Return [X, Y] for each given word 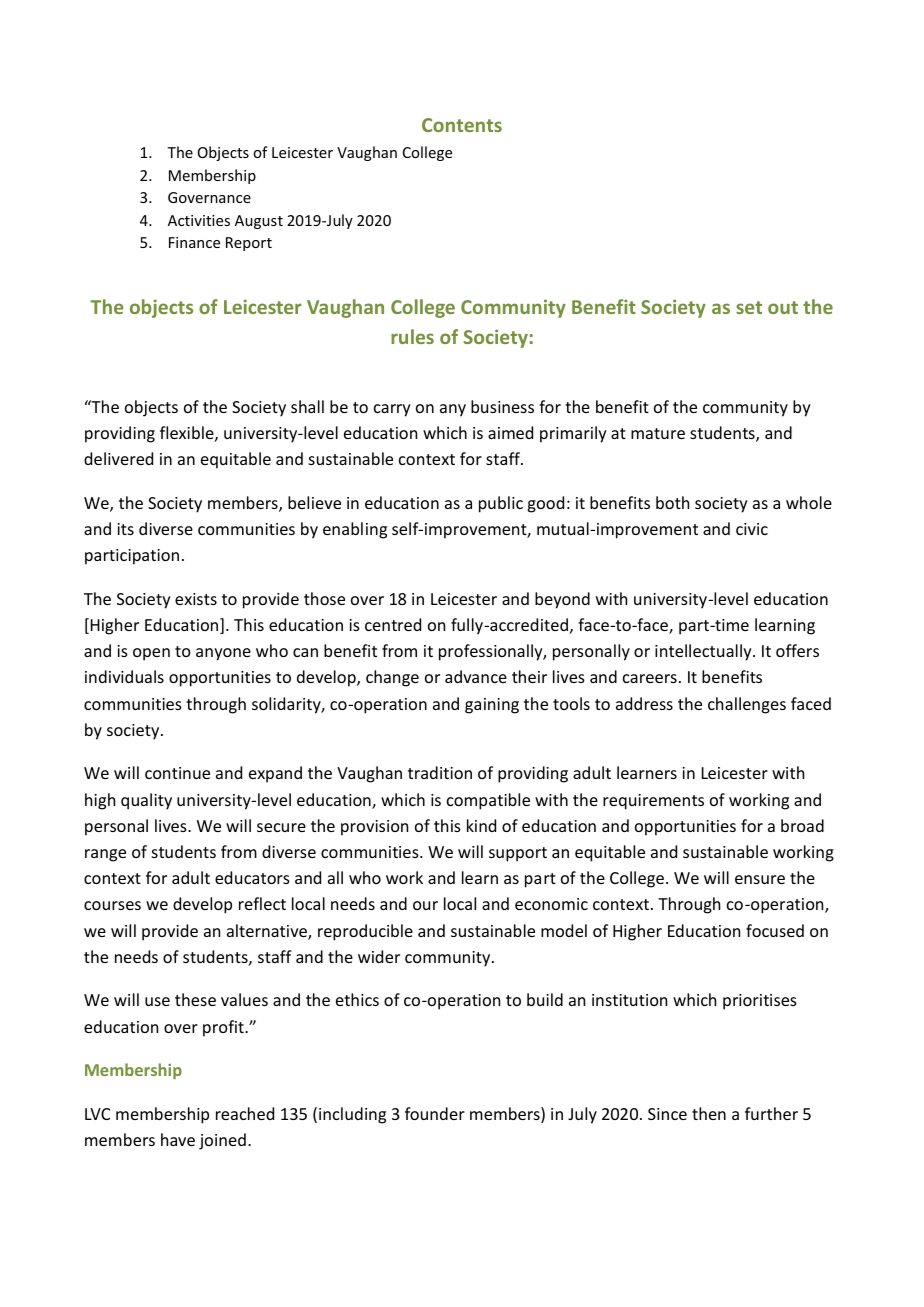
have [178, 1139]
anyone [223, 654]
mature [658, 433]
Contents [462, 125]
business [502, 406]
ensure [760, 879]
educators [252, 877]
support [518, 854]
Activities [199, 220]
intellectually [704, 652]
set [749, 307]
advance [476, 676]
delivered [118, 458]
